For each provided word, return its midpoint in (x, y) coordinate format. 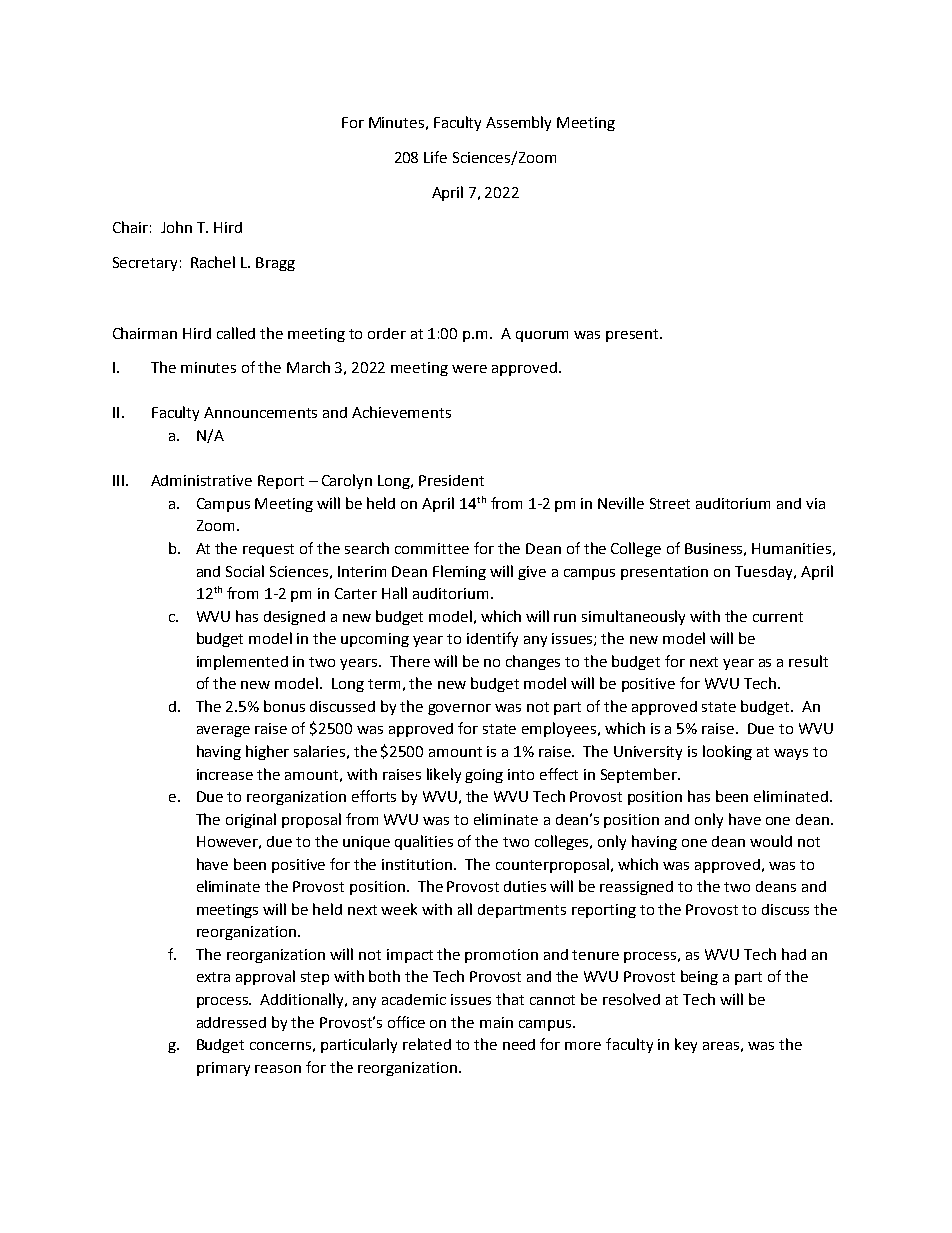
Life (435, 157)
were (469, 369)
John (176, 227)
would (771, 841)
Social (245, 571)
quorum (542, 336)
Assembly (518, 123)
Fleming (459, 572)
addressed (231, 1022)
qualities (424, 842)
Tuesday (765, 573)
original (251, 820)
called (236, 333)
